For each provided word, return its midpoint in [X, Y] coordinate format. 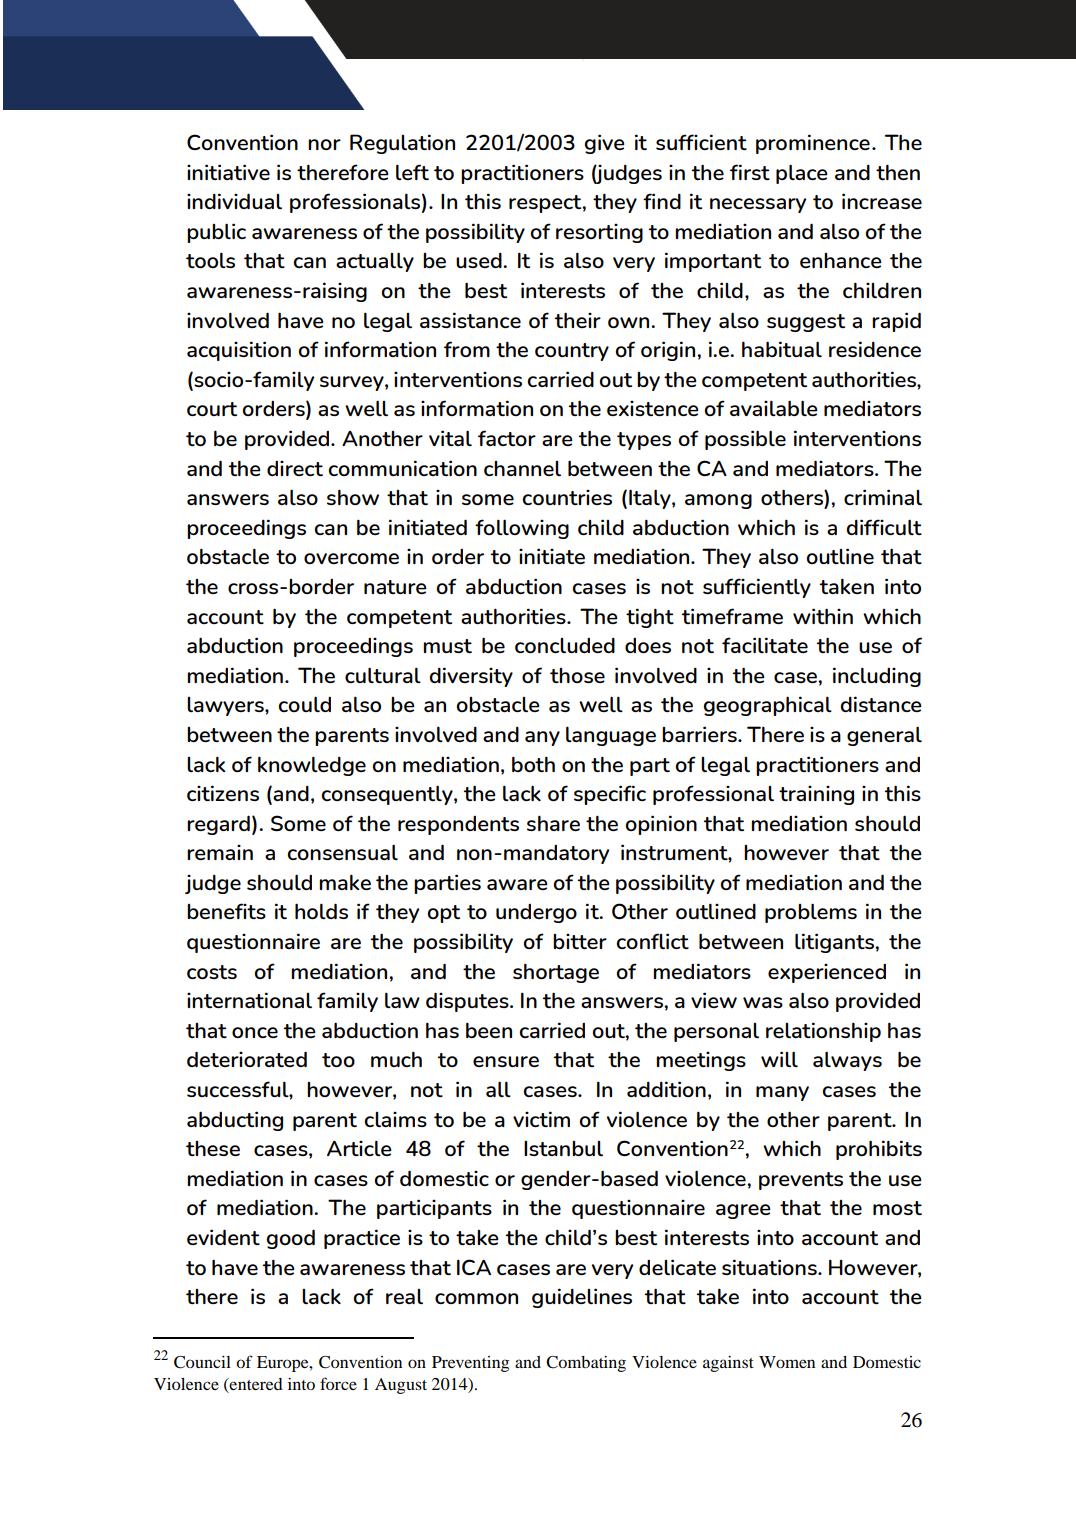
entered [255, 1385]
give [604, 144]
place [802, 174]
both [533, 764]
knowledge [312, 766]
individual [234, 201]
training [816, 795]
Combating [586, 1364]
